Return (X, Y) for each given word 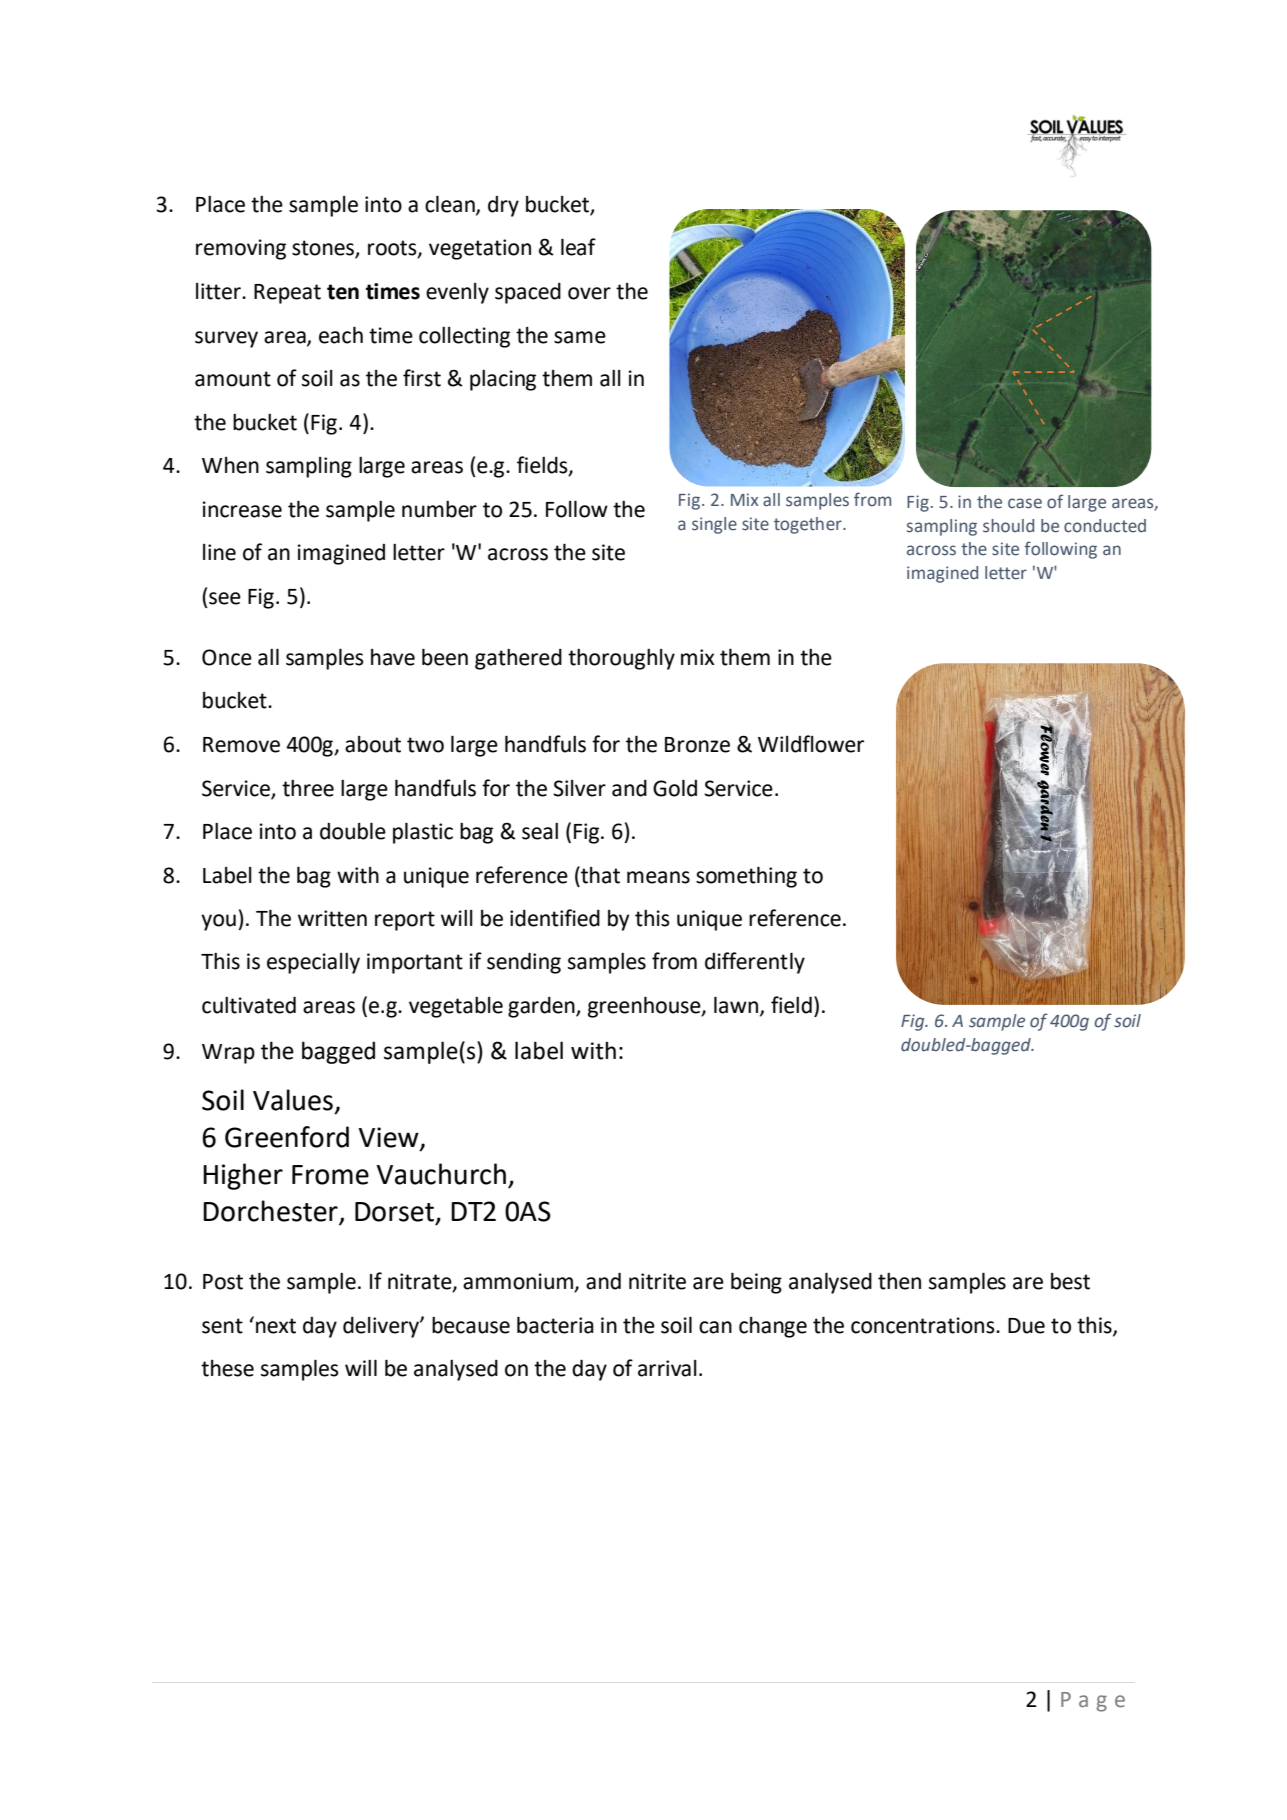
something (746, 877)
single (714, 525)
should (1008, 526)
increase (242, 509)
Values (293, 1100)
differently (755, 963)
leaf (578, 247)
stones (324, 249)
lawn (736, 1005)
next (276, 1326)
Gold (675, 788)
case (1025, 503)
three (308, 788)
